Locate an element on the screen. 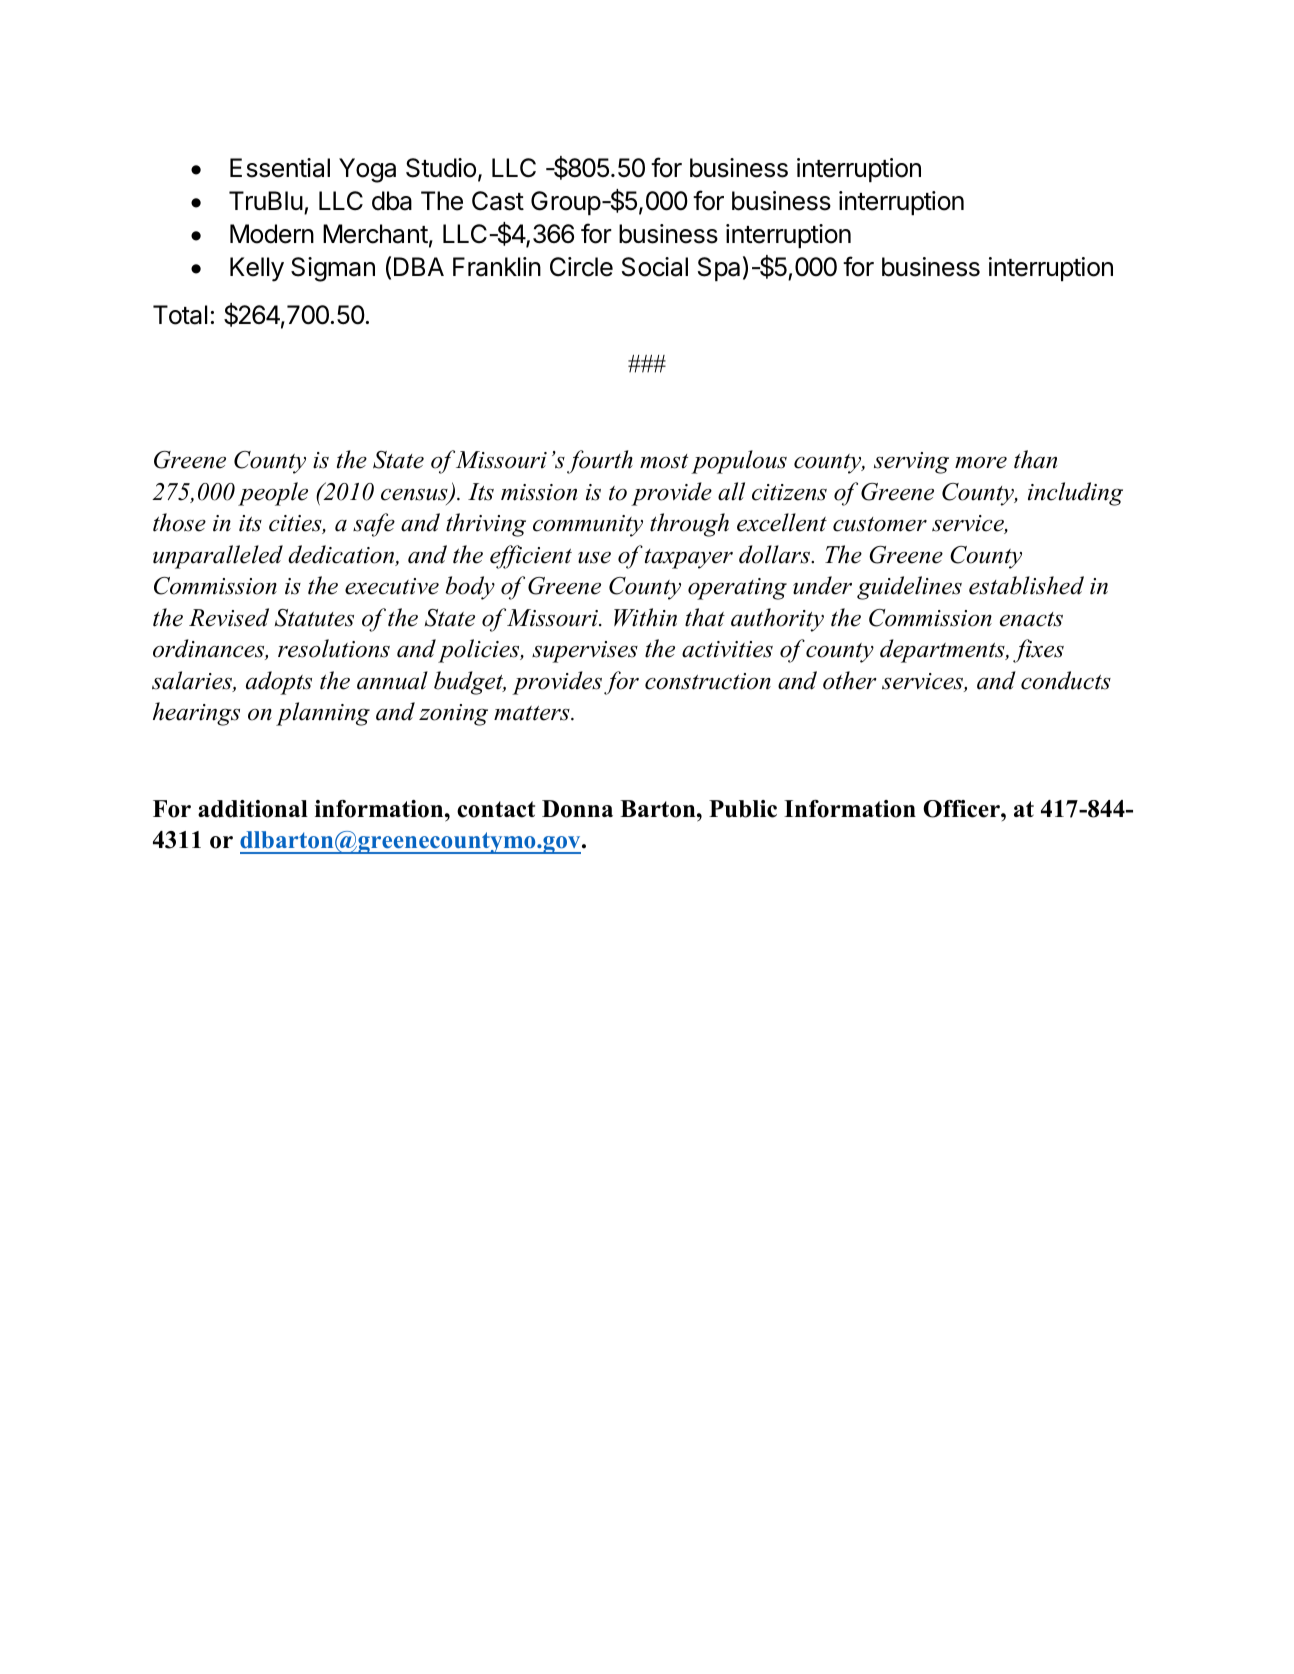 This screenshot has width=1294, height=1674. adopts is located at coordinates (279, 683).
